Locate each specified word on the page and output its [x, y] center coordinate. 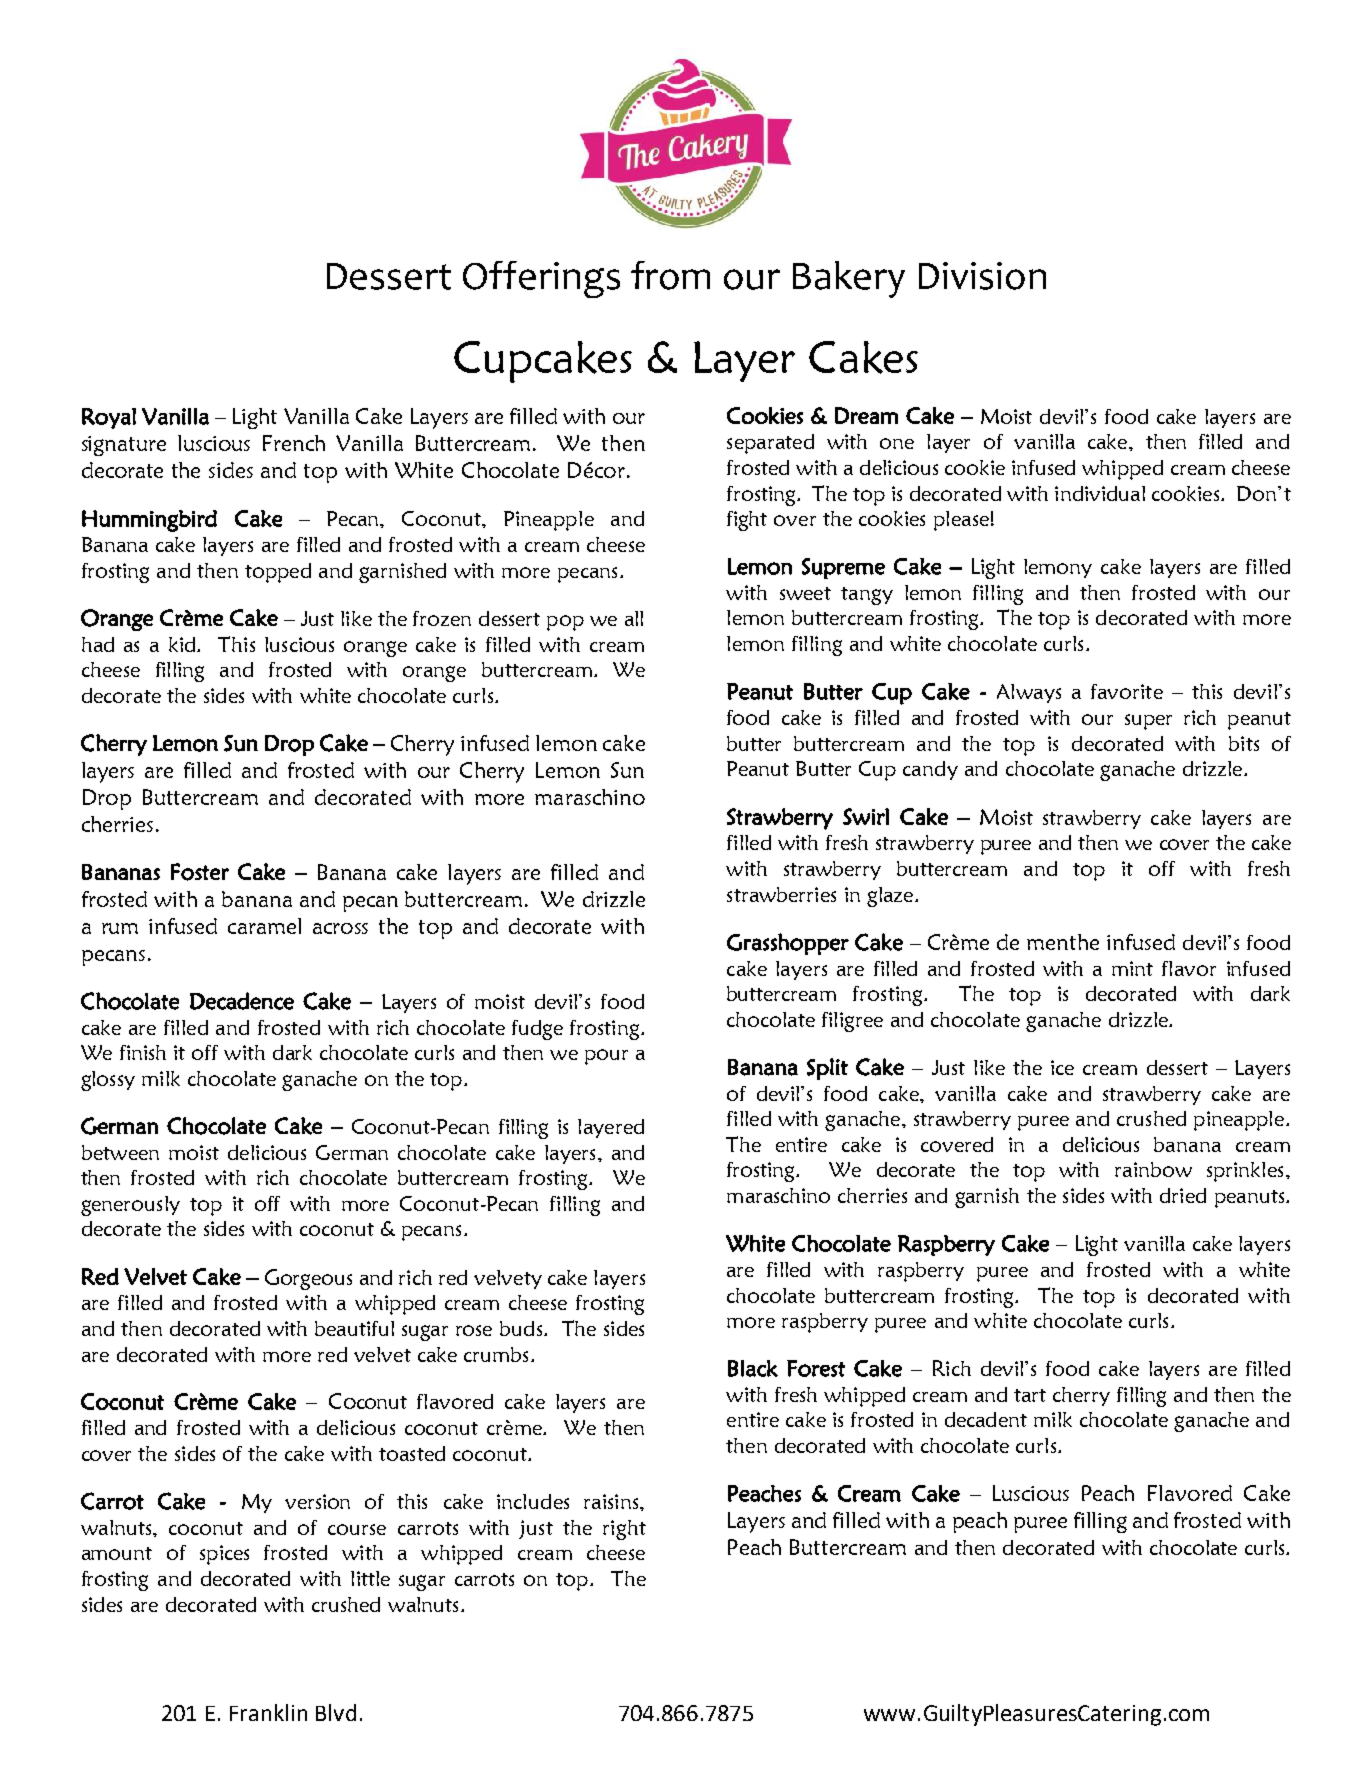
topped [278, 573]
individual [1100, 493]
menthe [1063, 942]
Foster [200, 872]
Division [982, 276]
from [670, 275]
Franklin [268, 1712]
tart [1030, 1395]
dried [1183, 1195]
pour [606, 1057]
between [120, 1152]
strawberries [781, 894]
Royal [109, 418]
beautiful [354, 1328]
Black [753, 1368]
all [634, 618]
